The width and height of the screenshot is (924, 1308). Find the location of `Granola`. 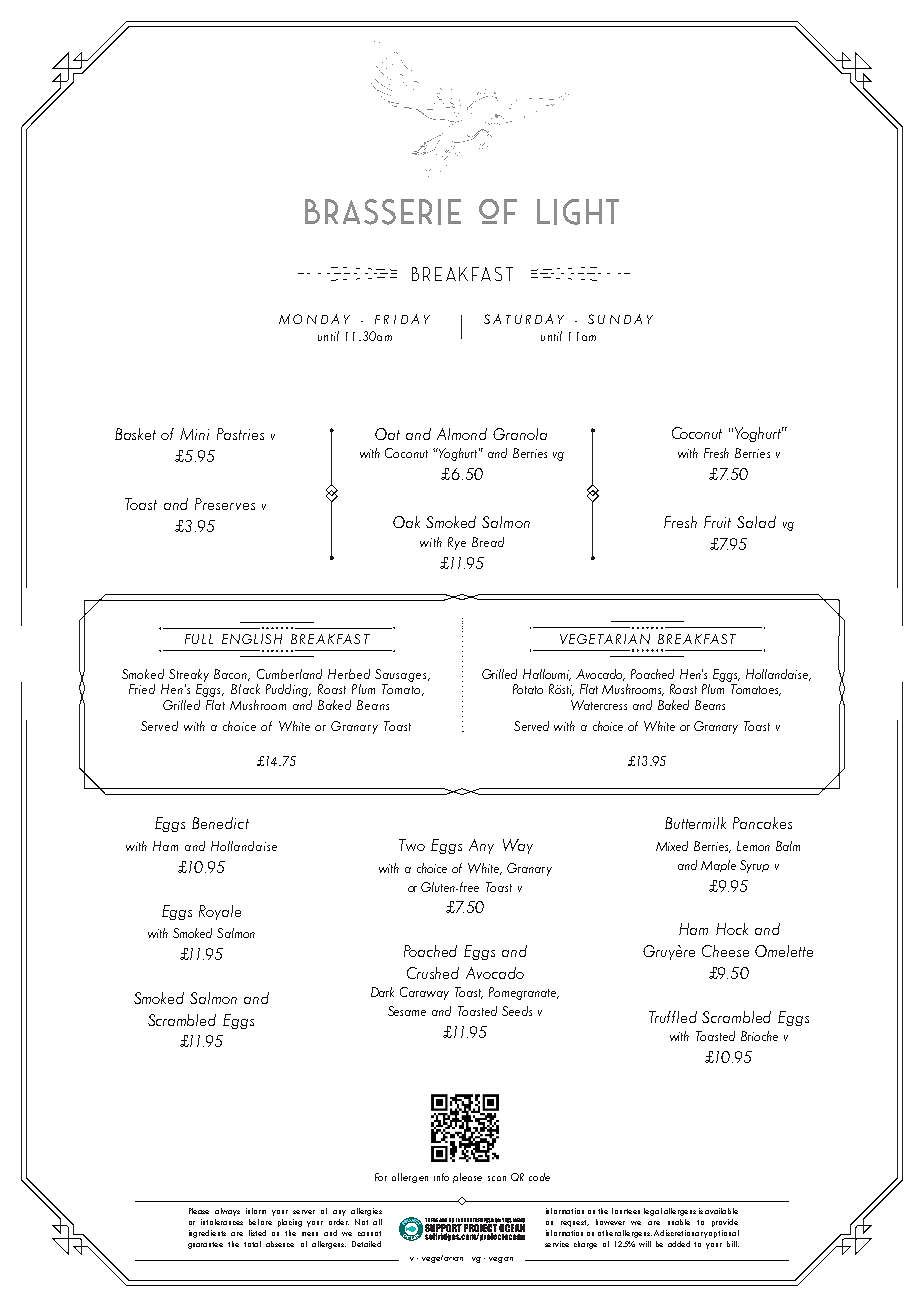

Granola is located at coordinates (520, 434).
